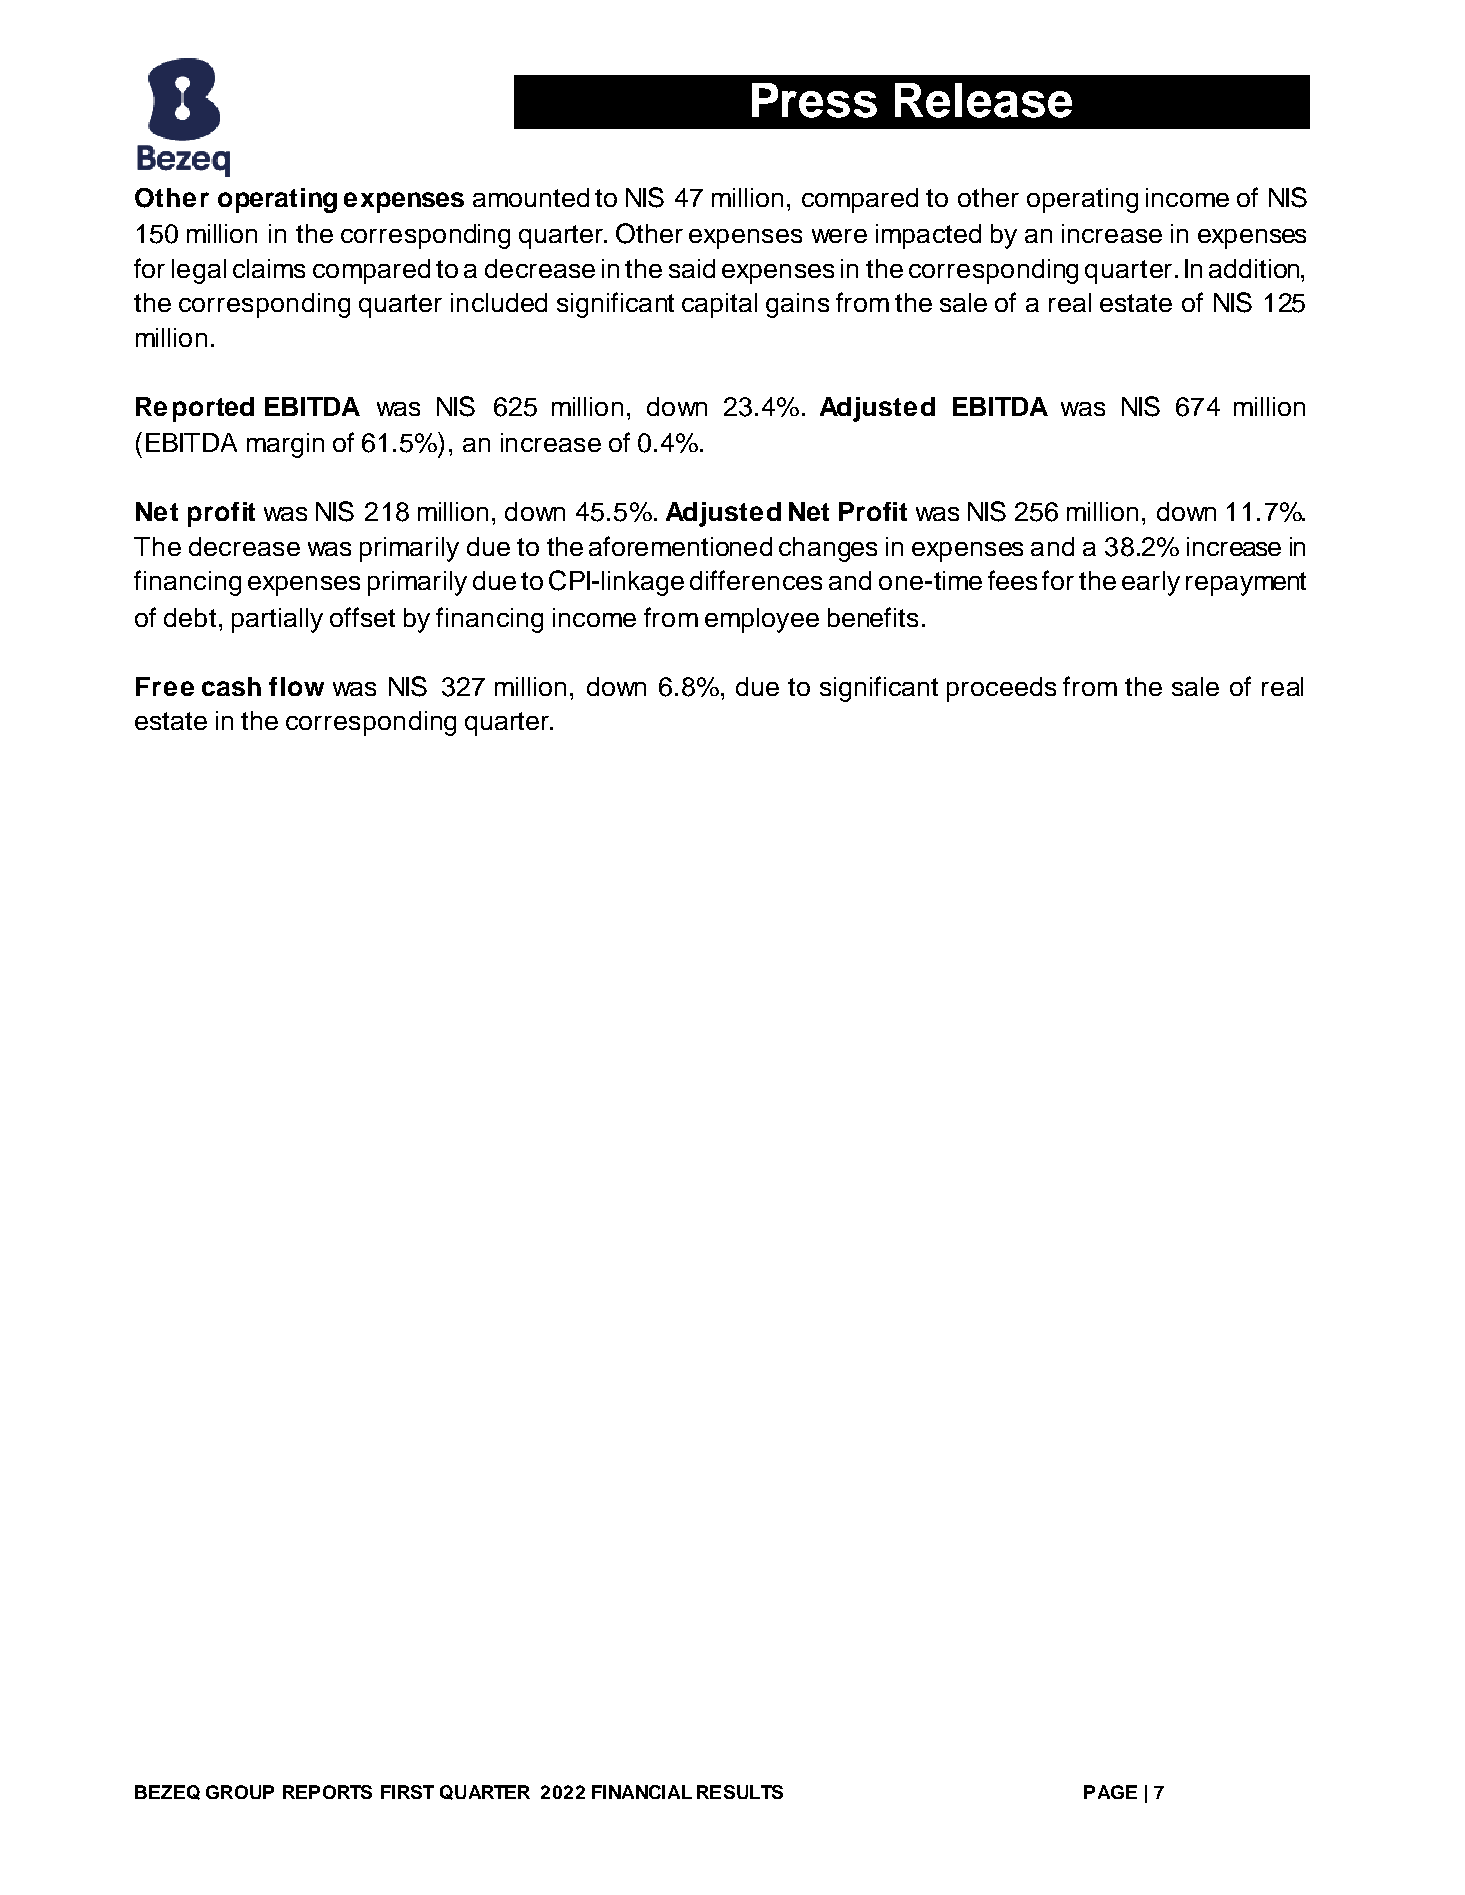 The image size is (1465, 1895). I want to click on REPORTS, so click(327, 1792).
